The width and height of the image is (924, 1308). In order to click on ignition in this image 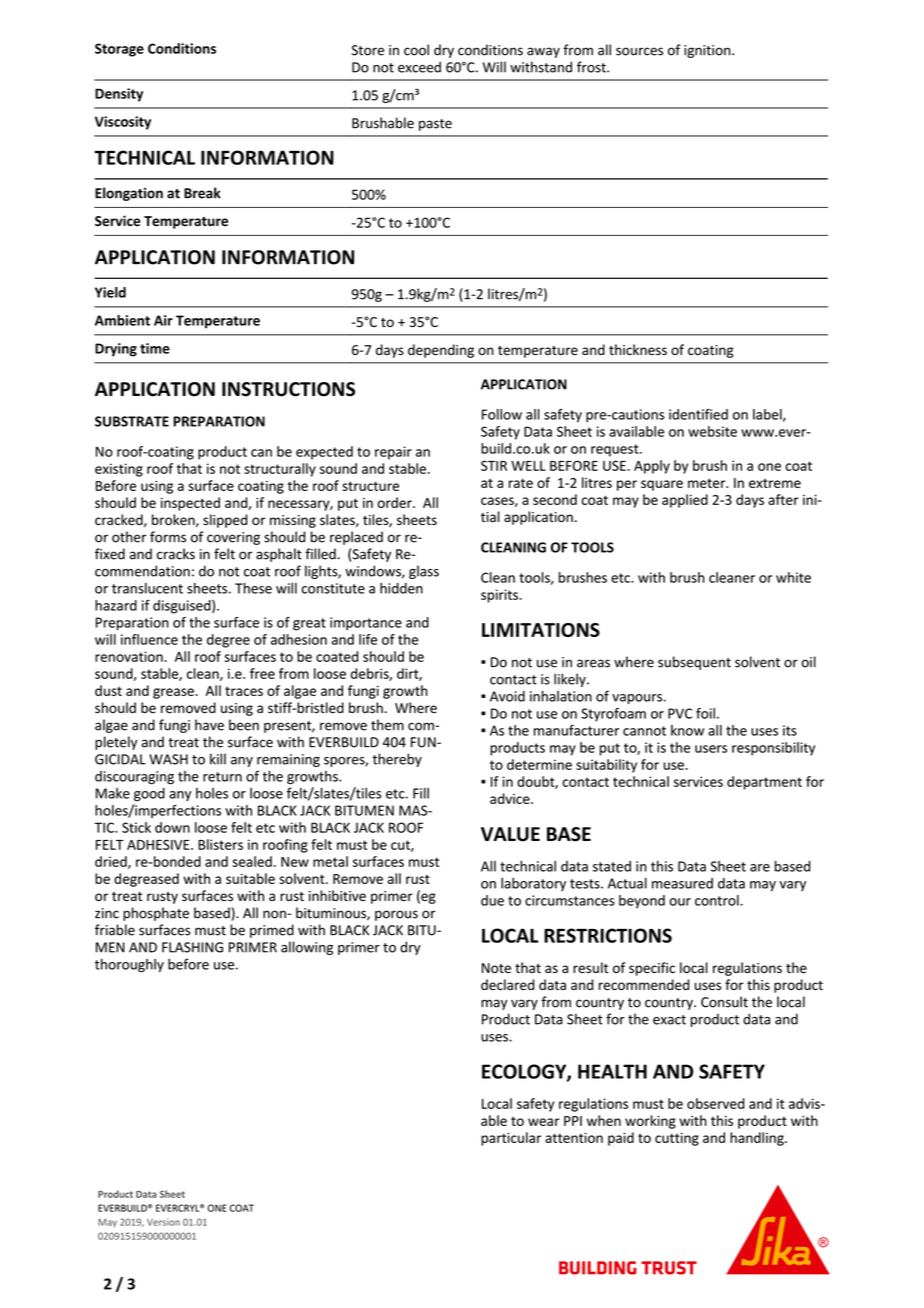, I will do `click(708, 51)`.
